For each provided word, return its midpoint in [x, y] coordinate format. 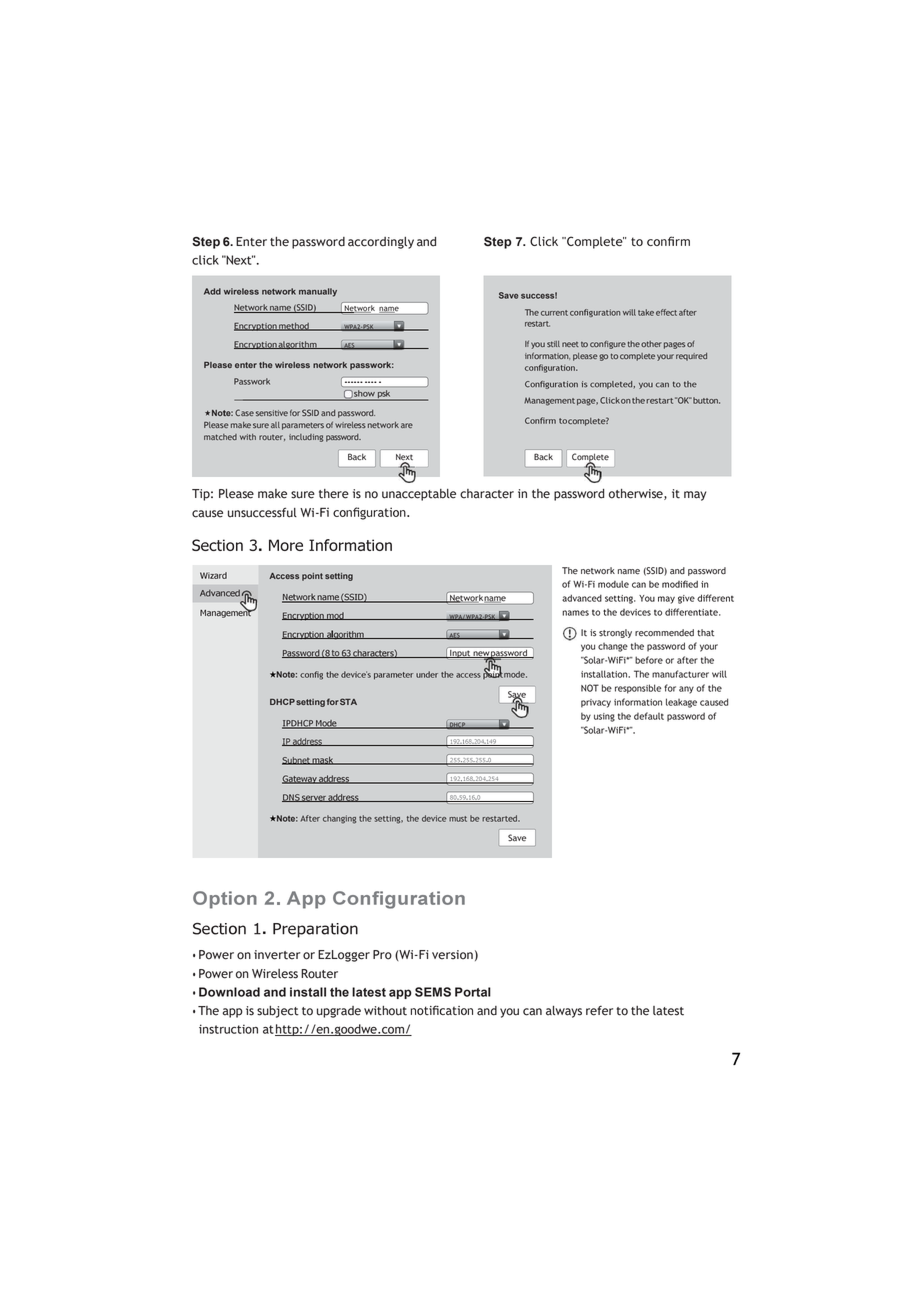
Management [549, 401]
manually [318, 292]
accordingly [381, 243]
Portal [473, 992]
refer [599, 1010]
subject [278, 1012]
